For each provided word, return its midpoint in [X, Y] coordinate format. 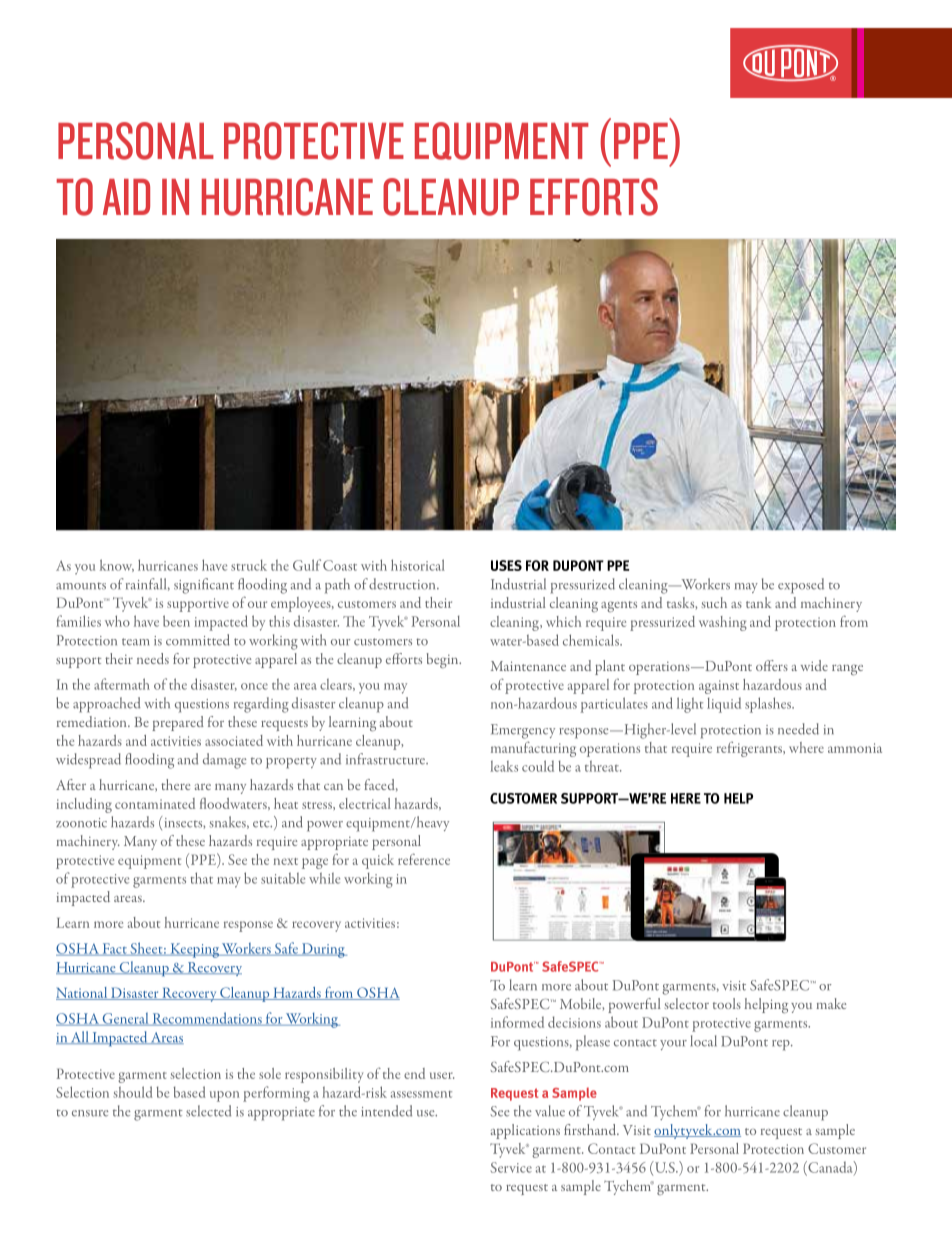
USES [506, 565]
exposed [801, 586]
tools [727, 1003]
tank [758, 602]
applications [525, 1131]
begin [444, 660]
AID [126, 197]
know [117, 565]
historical [418, 565]
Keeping [194, 950]
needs [153, 658]
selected [208, 1111]
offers [772, 665]
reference [424, 859]
